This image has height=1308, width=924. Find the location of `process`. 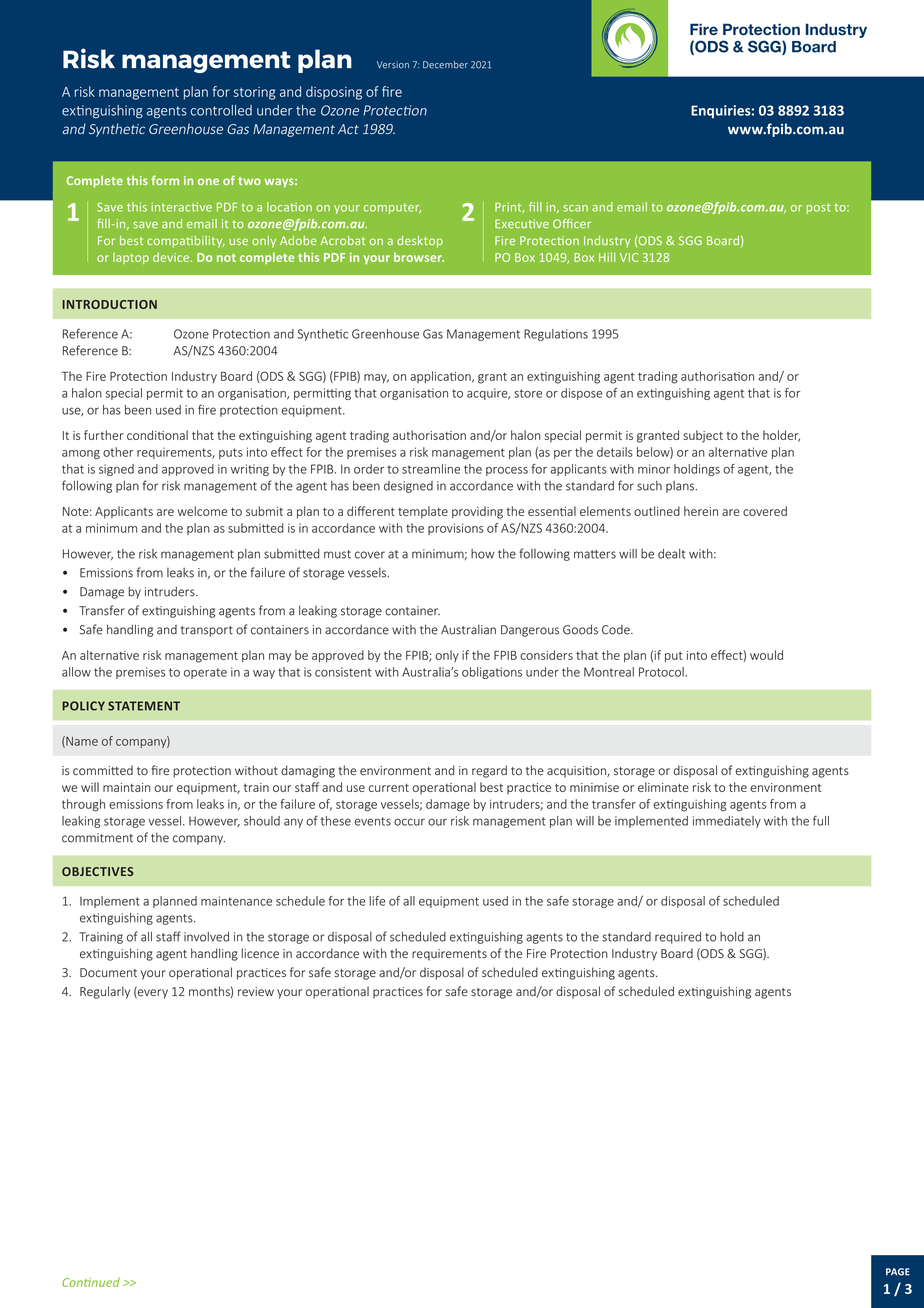

process is located at coordinates (507, 471).
